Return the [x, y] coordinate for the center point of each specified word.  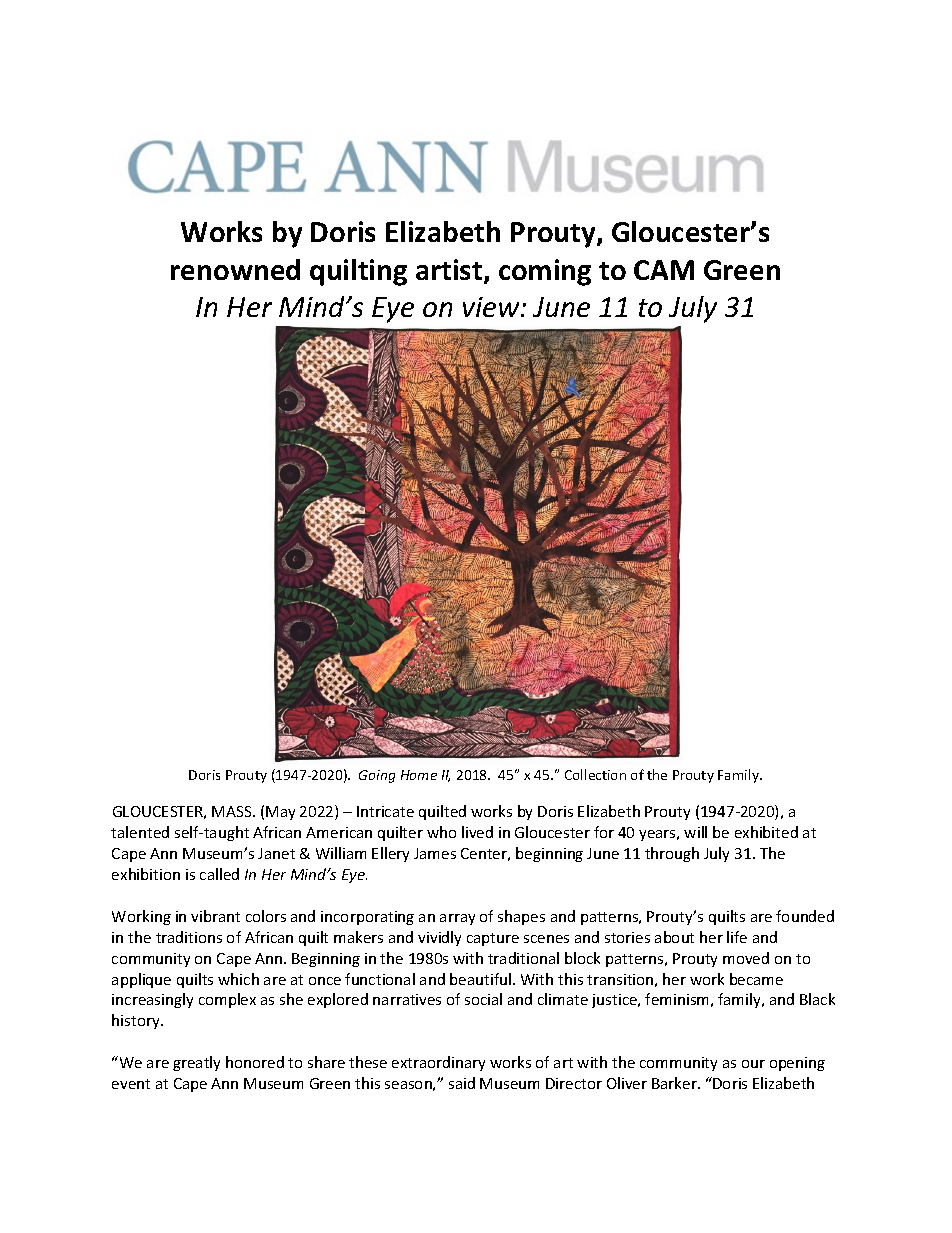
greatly [196, 1063]
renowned [235, 269]
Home [419, 775]
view [492, 307]
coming [545, 272]
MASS [233, 811]
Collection [595, 774]
